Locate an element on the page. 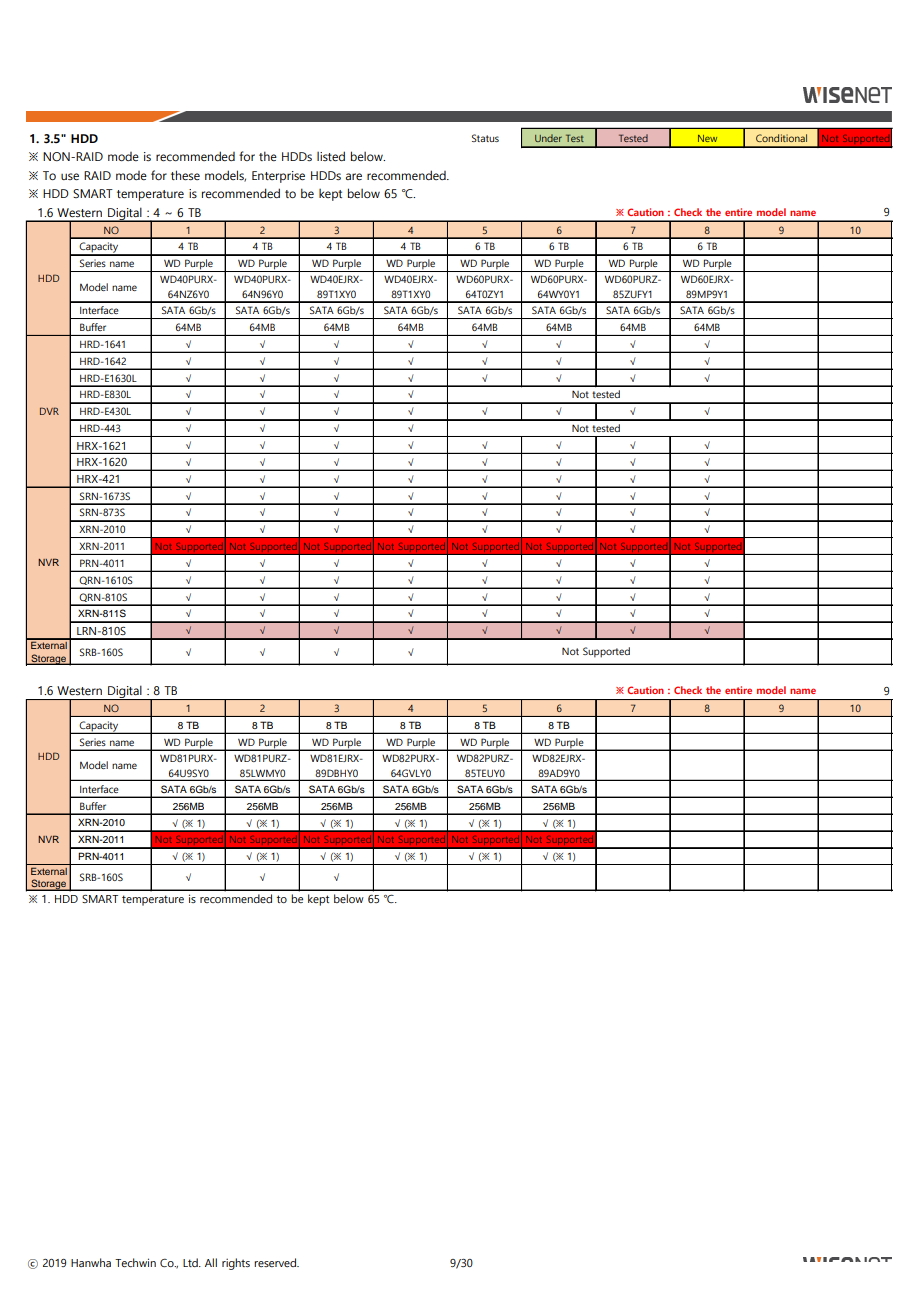  rights is located at coordinates (236, 1264).
